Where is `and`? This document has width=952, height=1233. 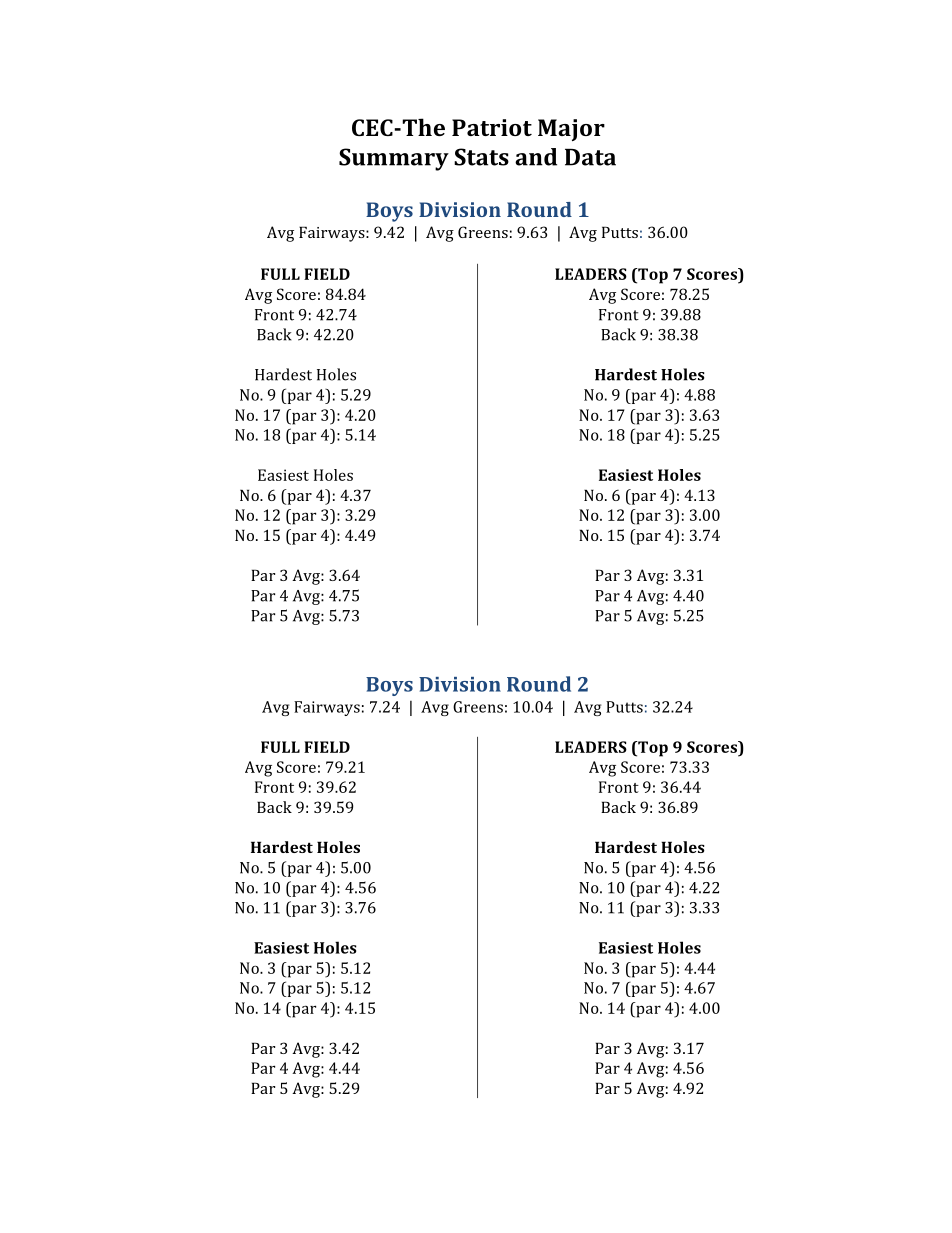 and is located at coordinates (536, 157).
